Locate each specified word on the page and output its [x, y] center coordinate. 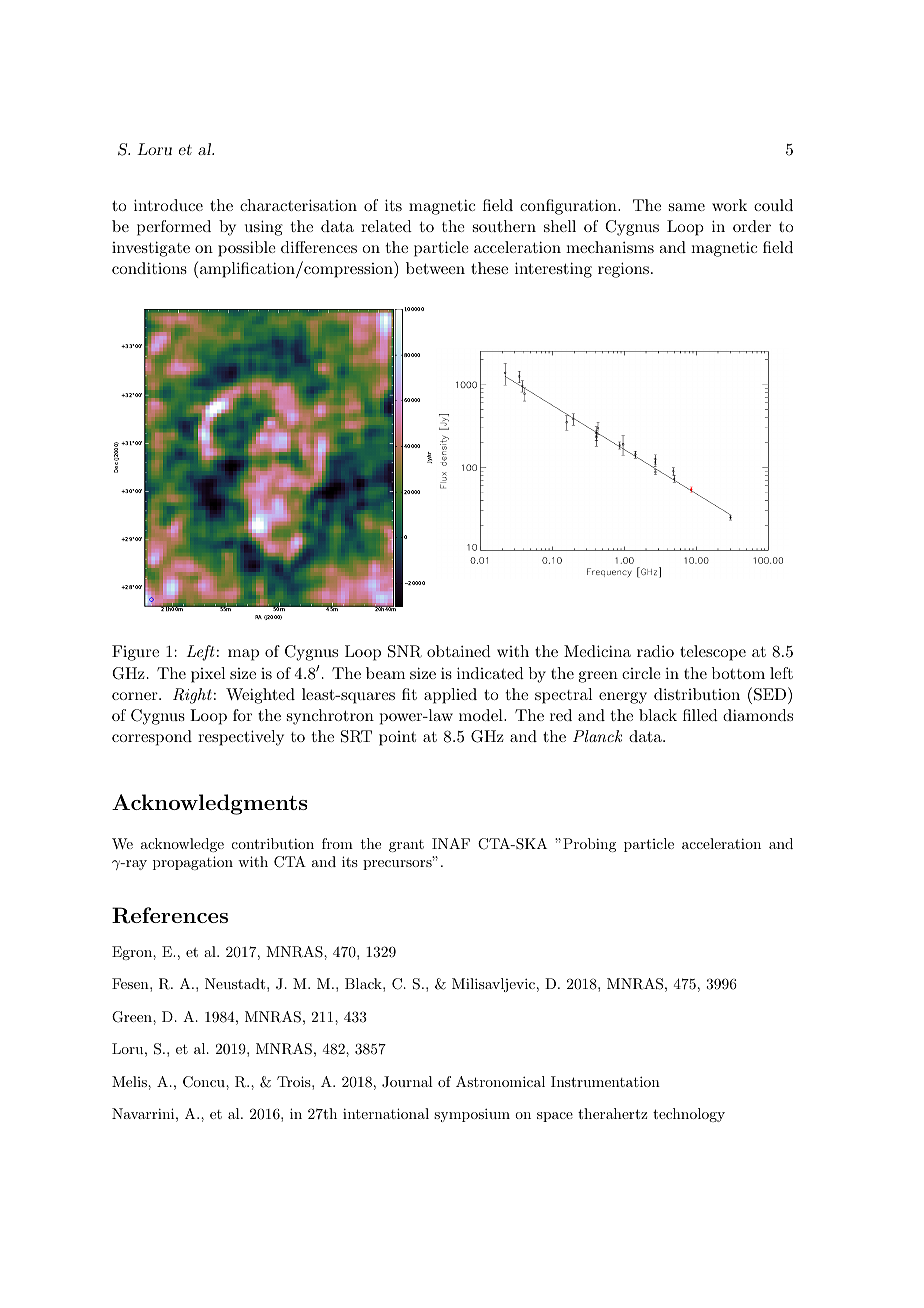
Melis [130, 1081]
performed [174, 228]
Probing [589, 845]
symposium [472, 1115]
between [435, 268]
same [687, 207]
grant [406, 846]
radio [655, 651]
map [243, 655]
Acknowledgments [209, 804]
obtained [459, 651]
